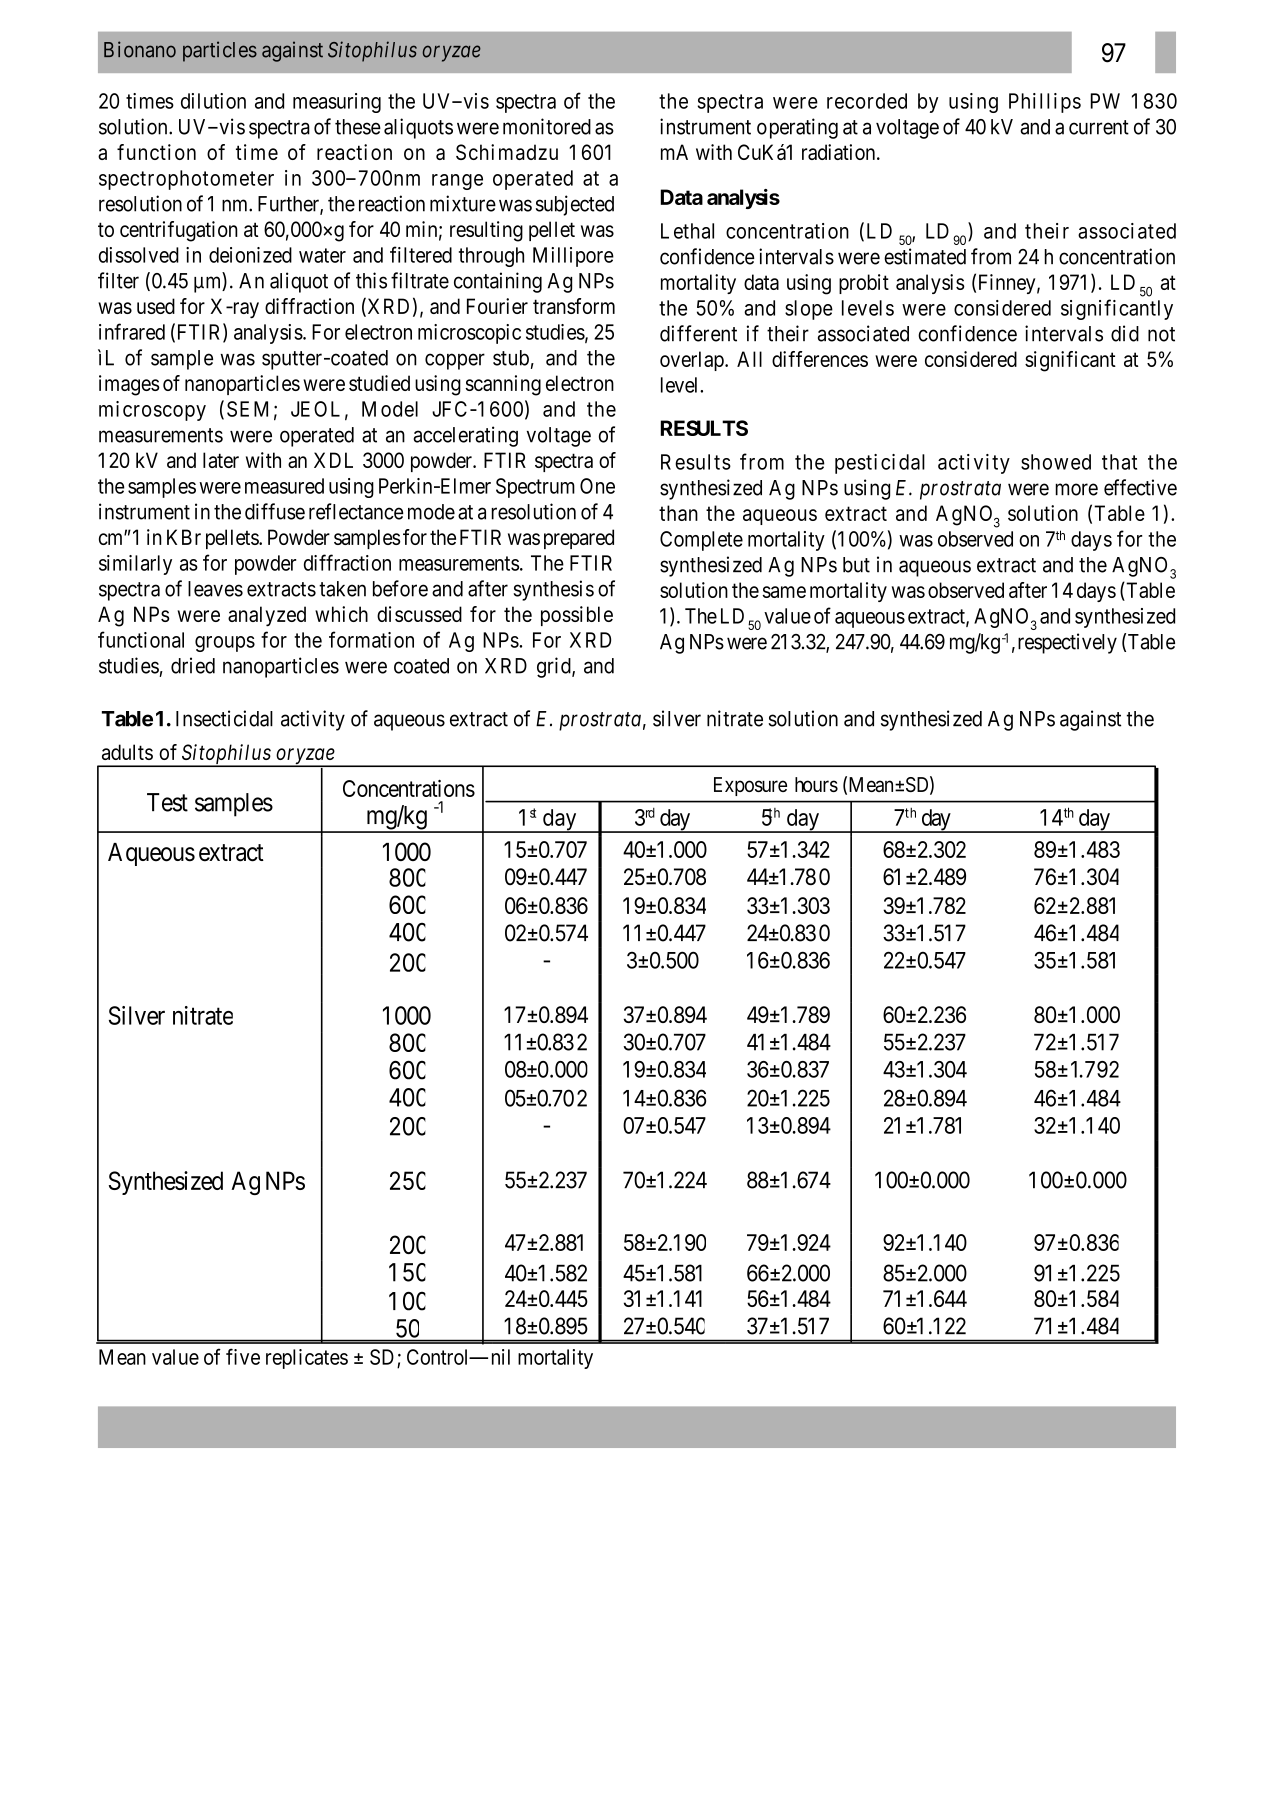  Describe the element at coordinates (307, 1359) in the screenshot. I see `replicates` at that location.
